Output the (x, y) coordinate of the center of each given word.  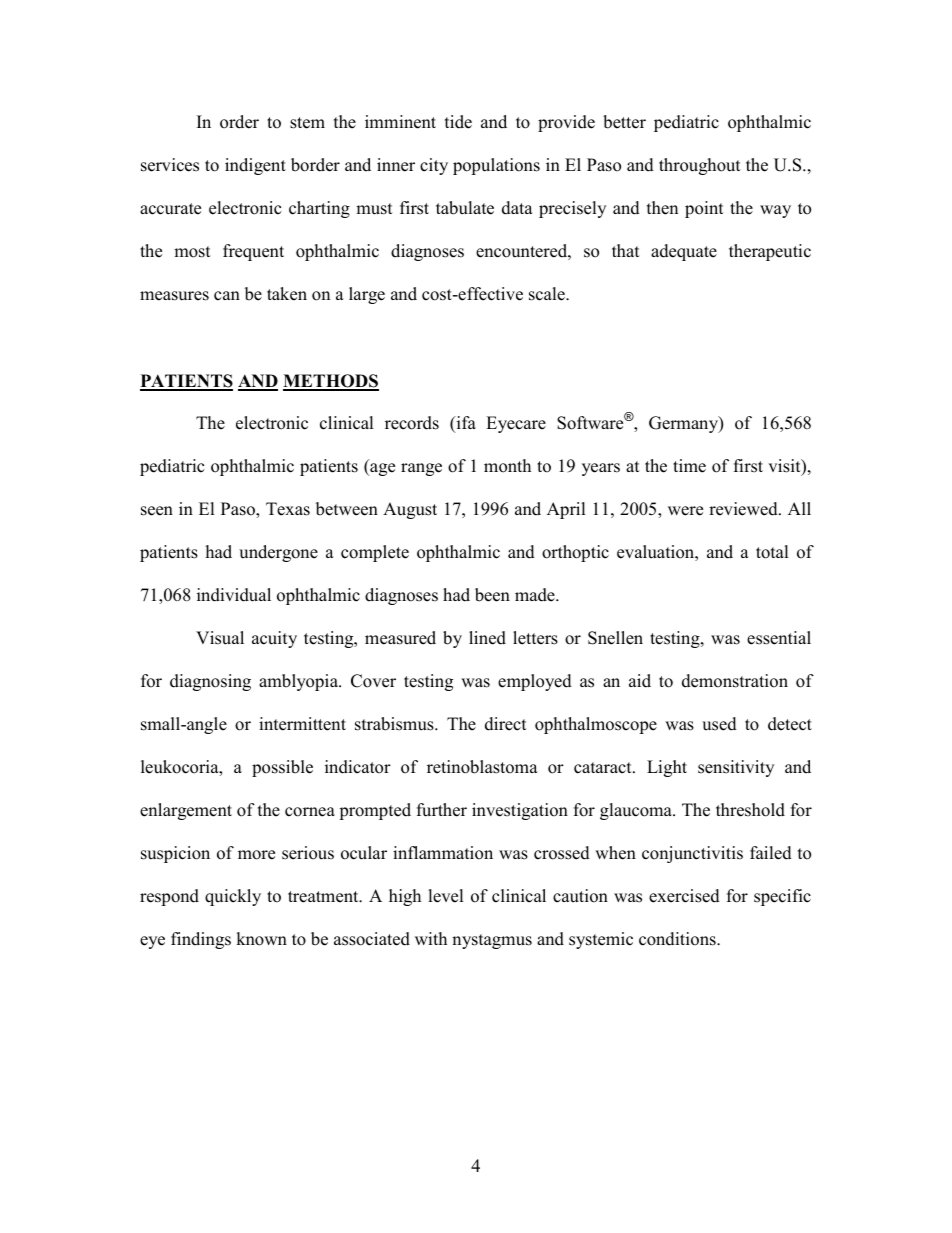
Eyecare (516, 424)
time (689, 466)
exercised (684, 896)
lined (487, 638)
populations (496, 166)
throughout (700, 166)
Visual (220, 638)
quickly (233, 897)
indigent (255, 166)
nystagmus (492, 941)
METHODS (331, 382)
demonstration (735, 681)
